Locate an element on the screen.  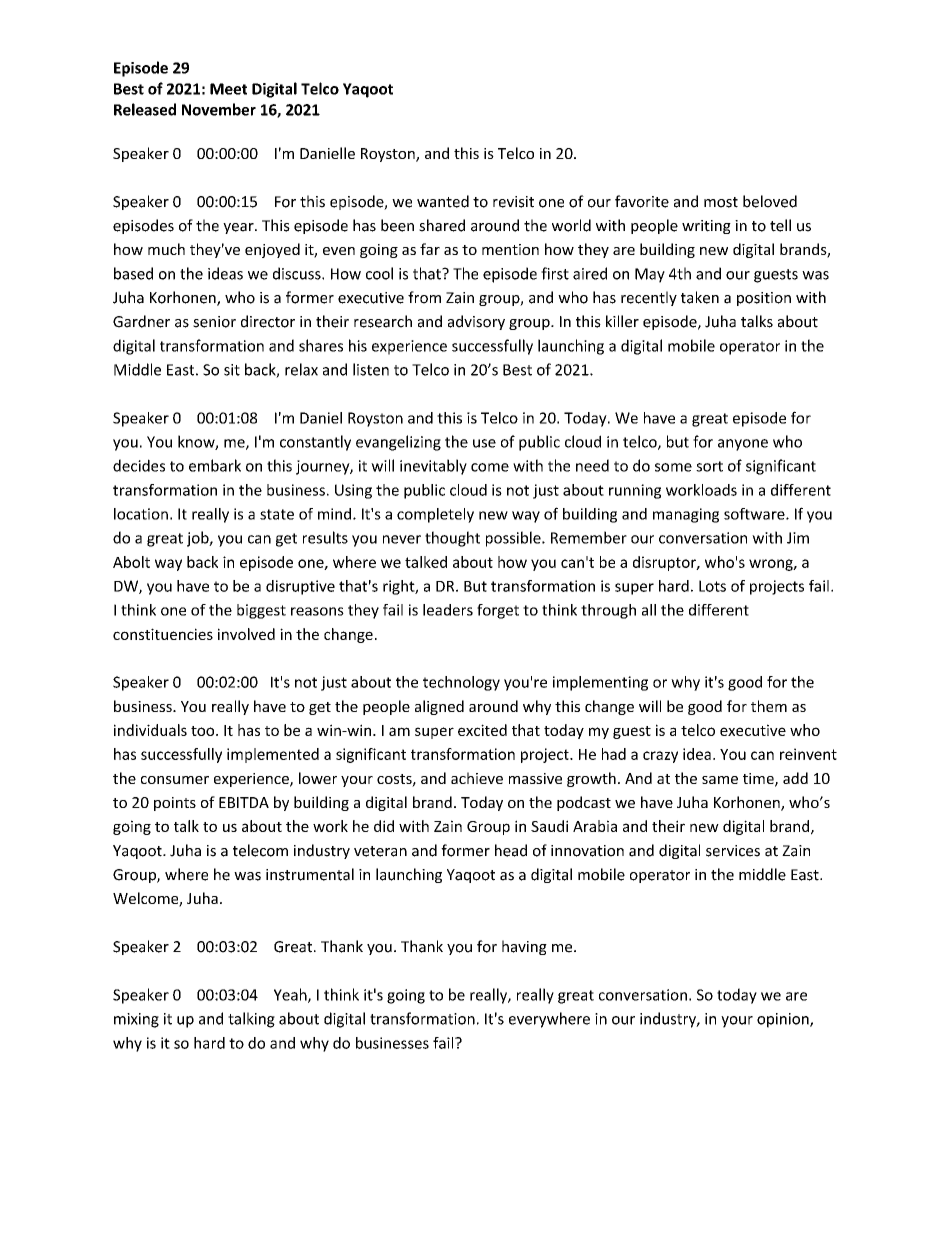
senior is located at coordinates (214, 322).
